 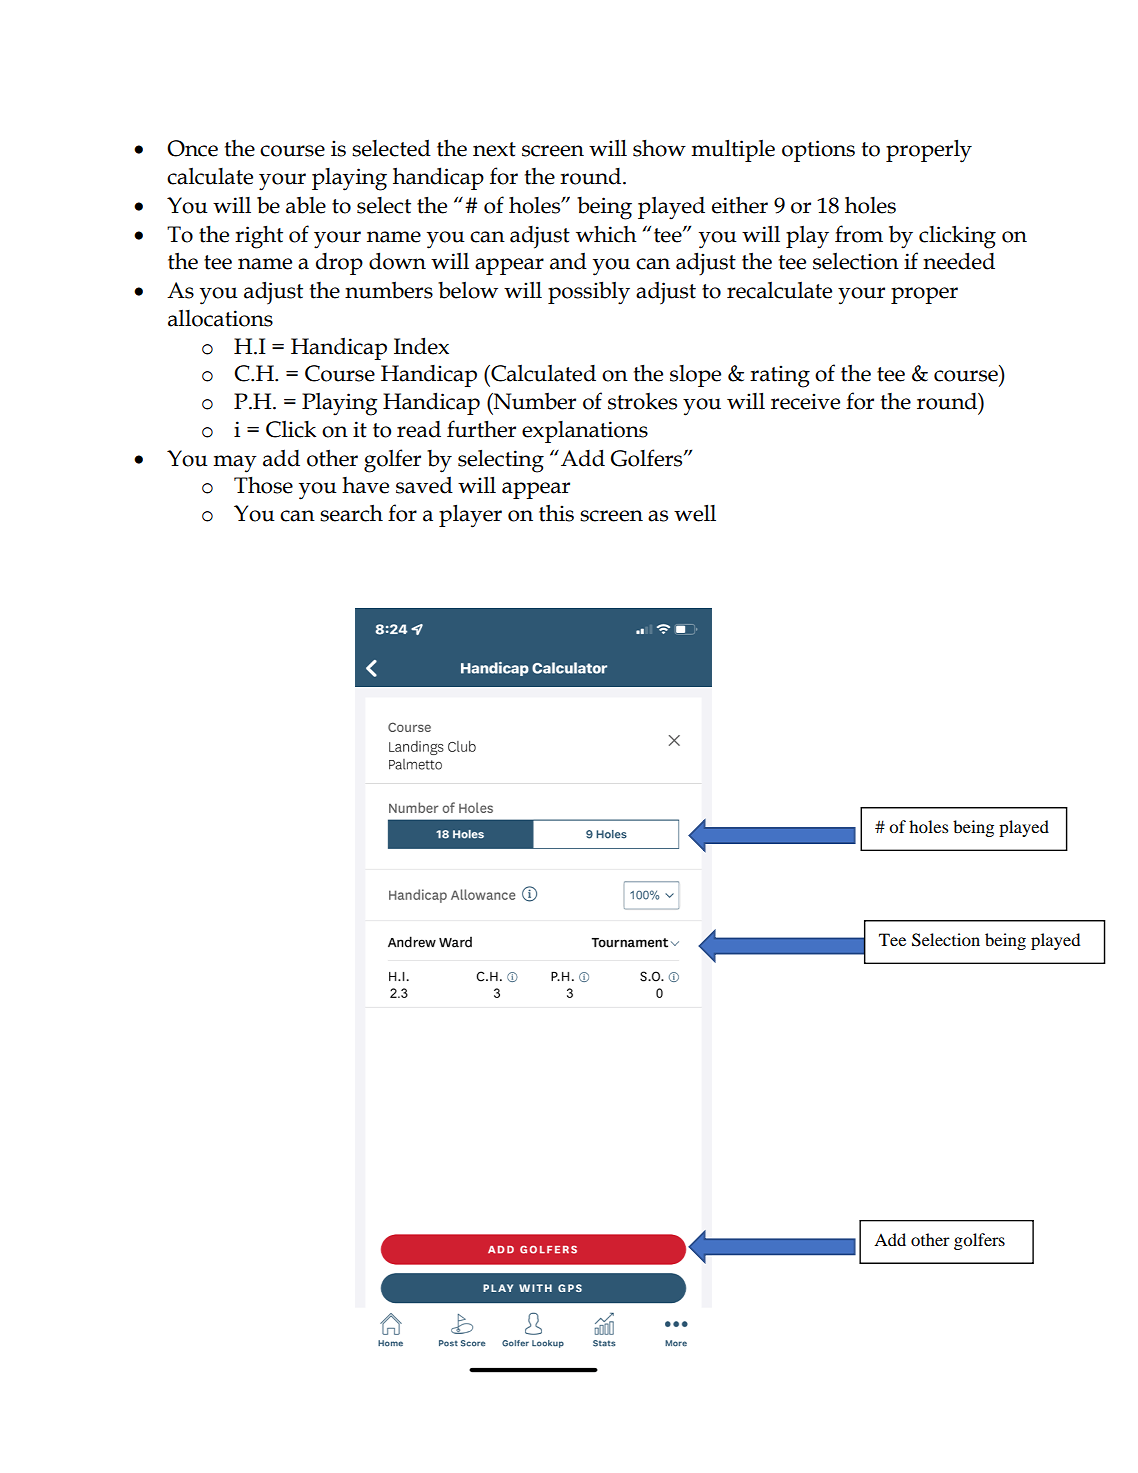 I want to click on rating, so click(x=780, y=376).
